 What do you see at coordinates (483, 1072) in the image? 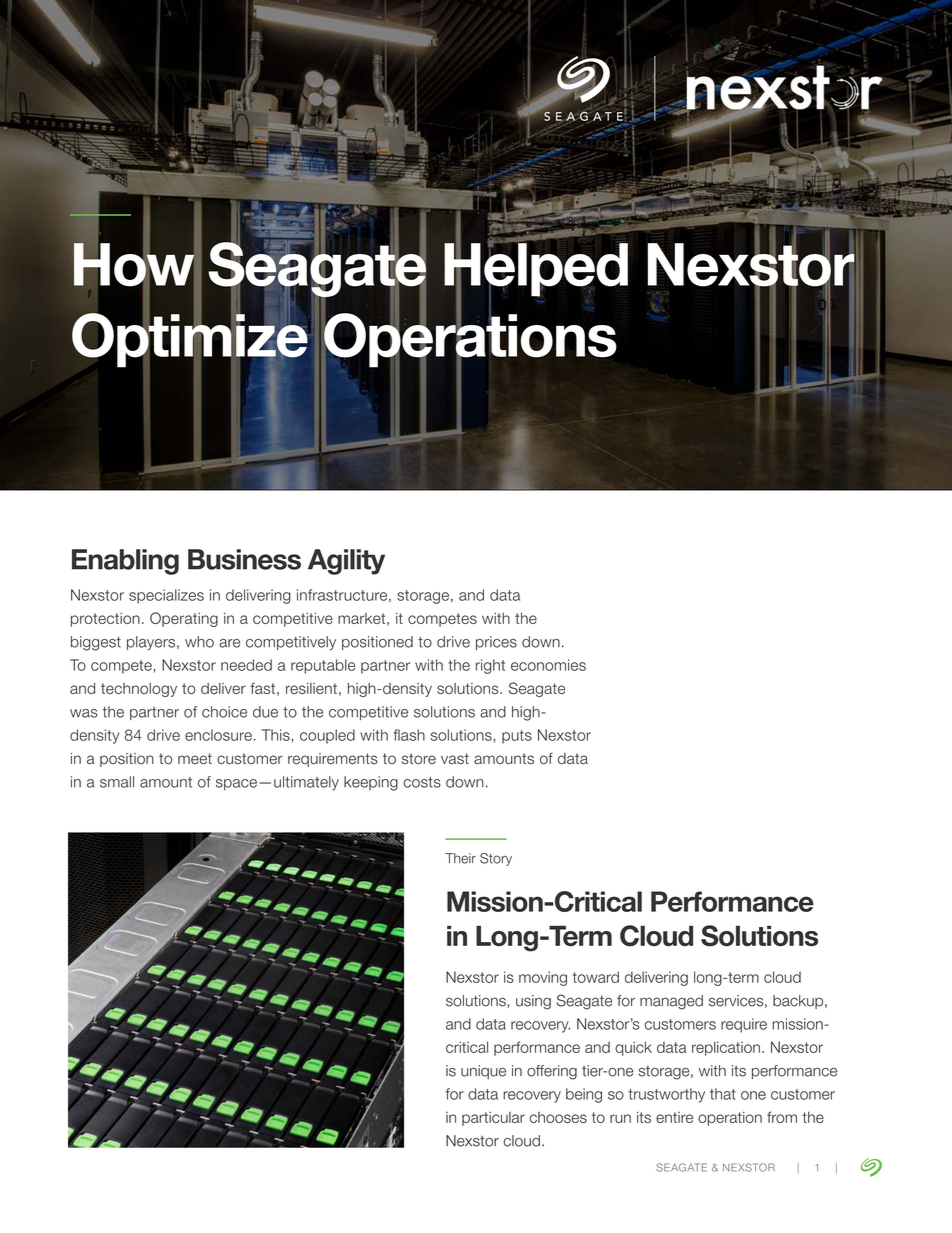
I see `unique` at bounding box center [483, 1072].
